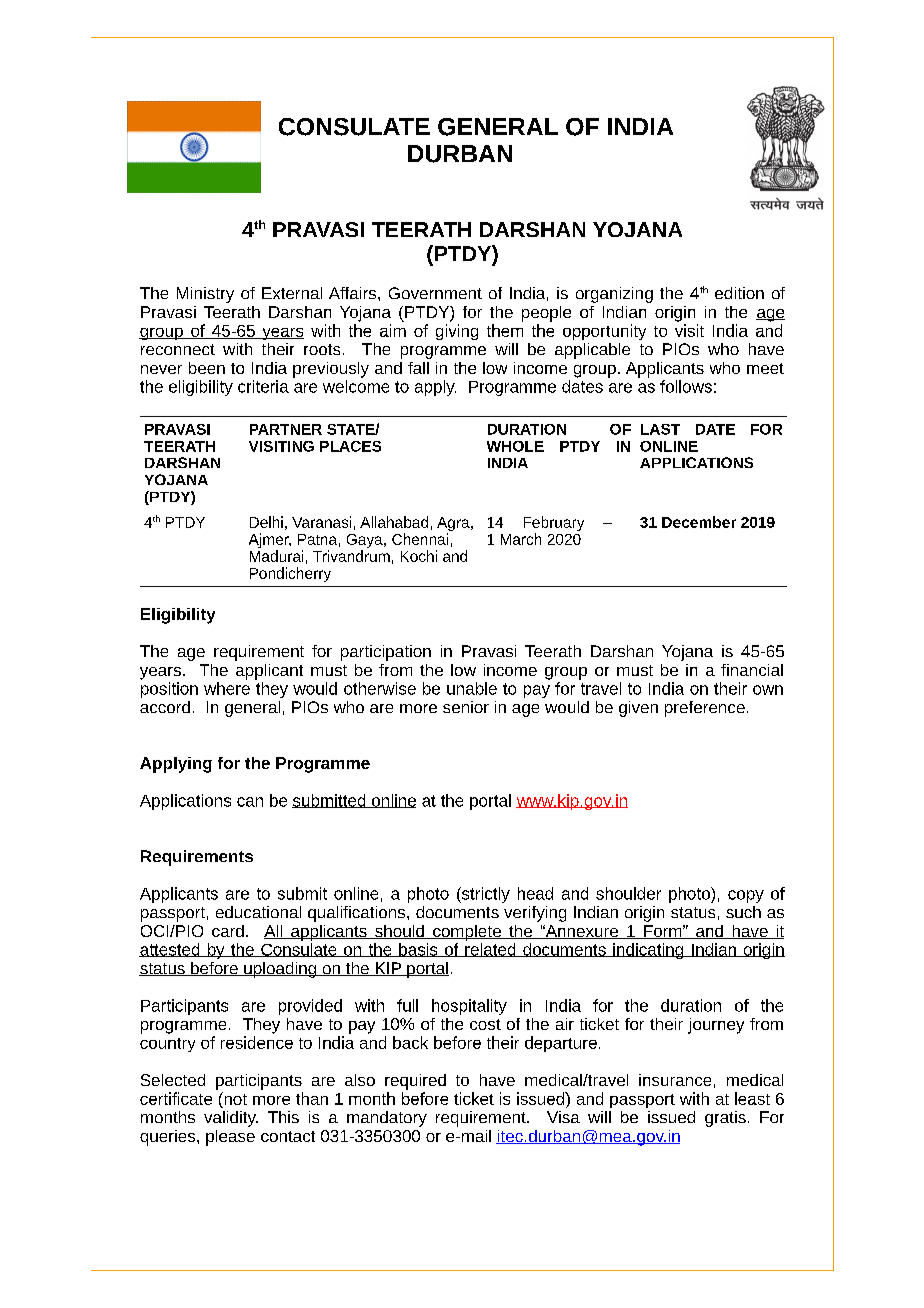 This document has height=1308, width=924. Describe the element at coordinates (205, 295) in the document. I see `Ministry` at that location.
